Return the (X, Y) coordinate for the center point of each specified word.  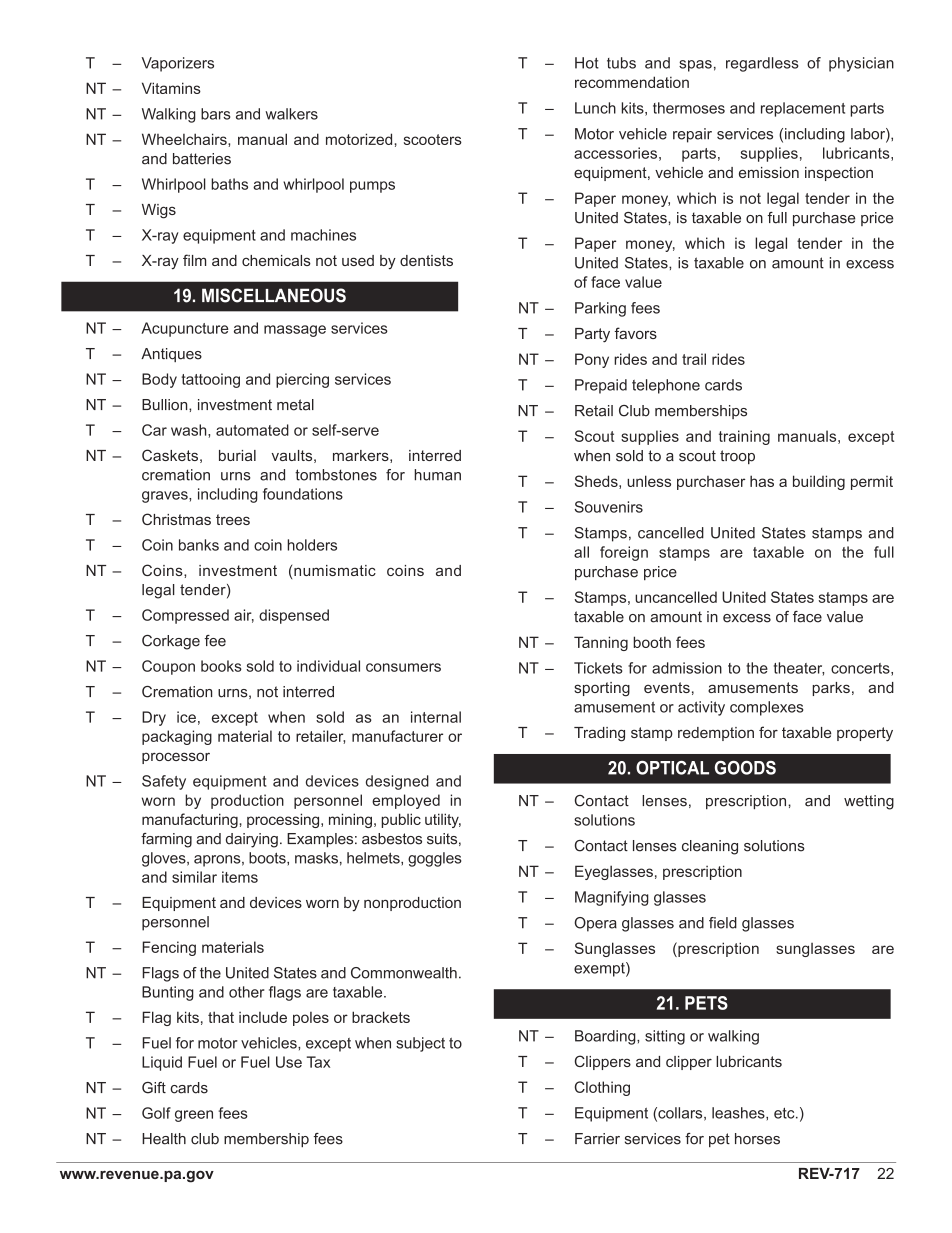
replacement (803, 109)
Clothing (602, 1088)
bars (215, 114)
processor (176, 758)
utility (443, 820)
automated (252, 430)
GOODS (745, 768)
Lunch (595, 108)
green (194, 1116)
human (437, 475)
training (744, 437)
